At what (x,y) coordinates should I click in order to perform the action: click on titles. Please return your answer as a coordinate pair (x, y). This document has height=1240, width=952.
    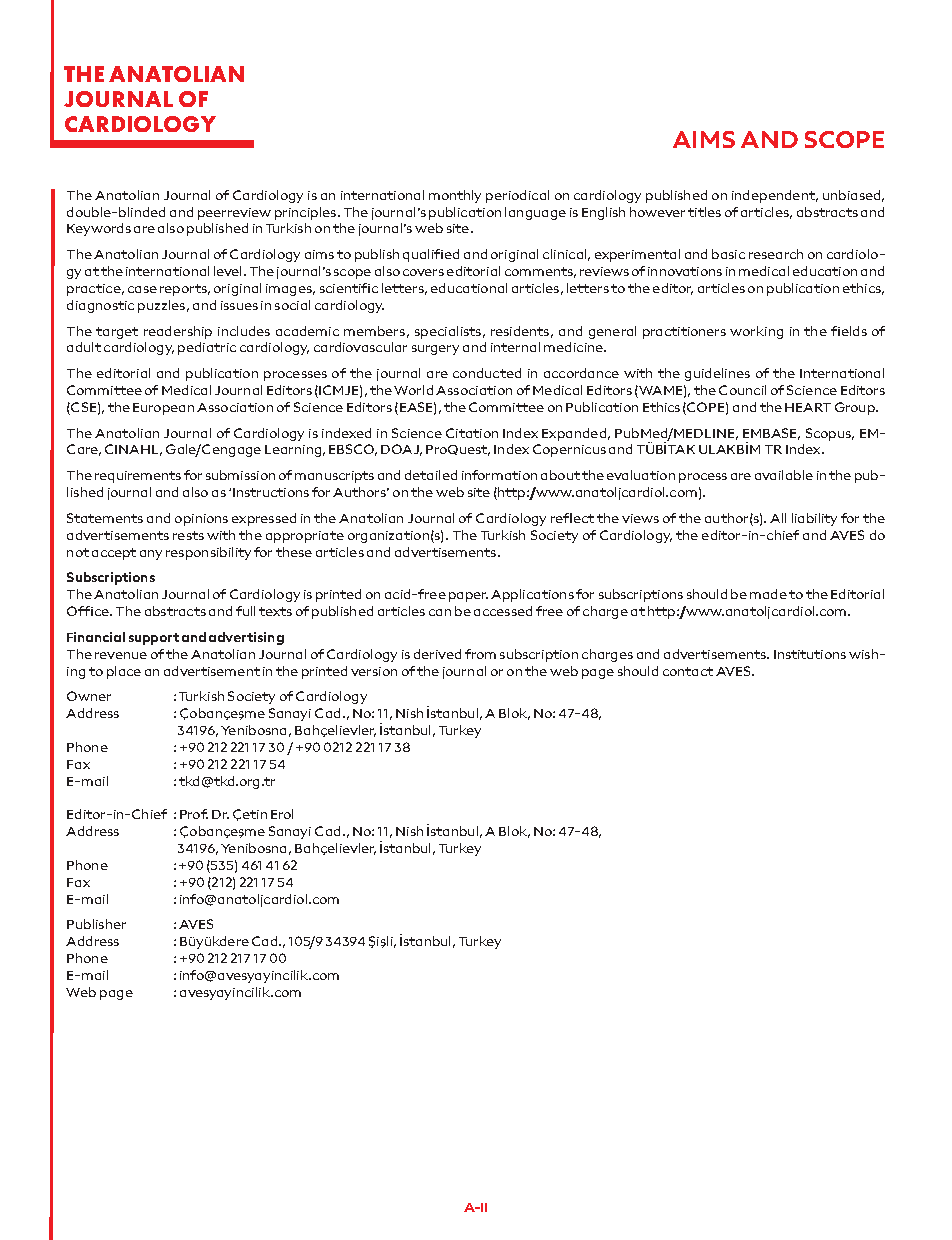
    Looking at the image, I should click on (704, 212).
